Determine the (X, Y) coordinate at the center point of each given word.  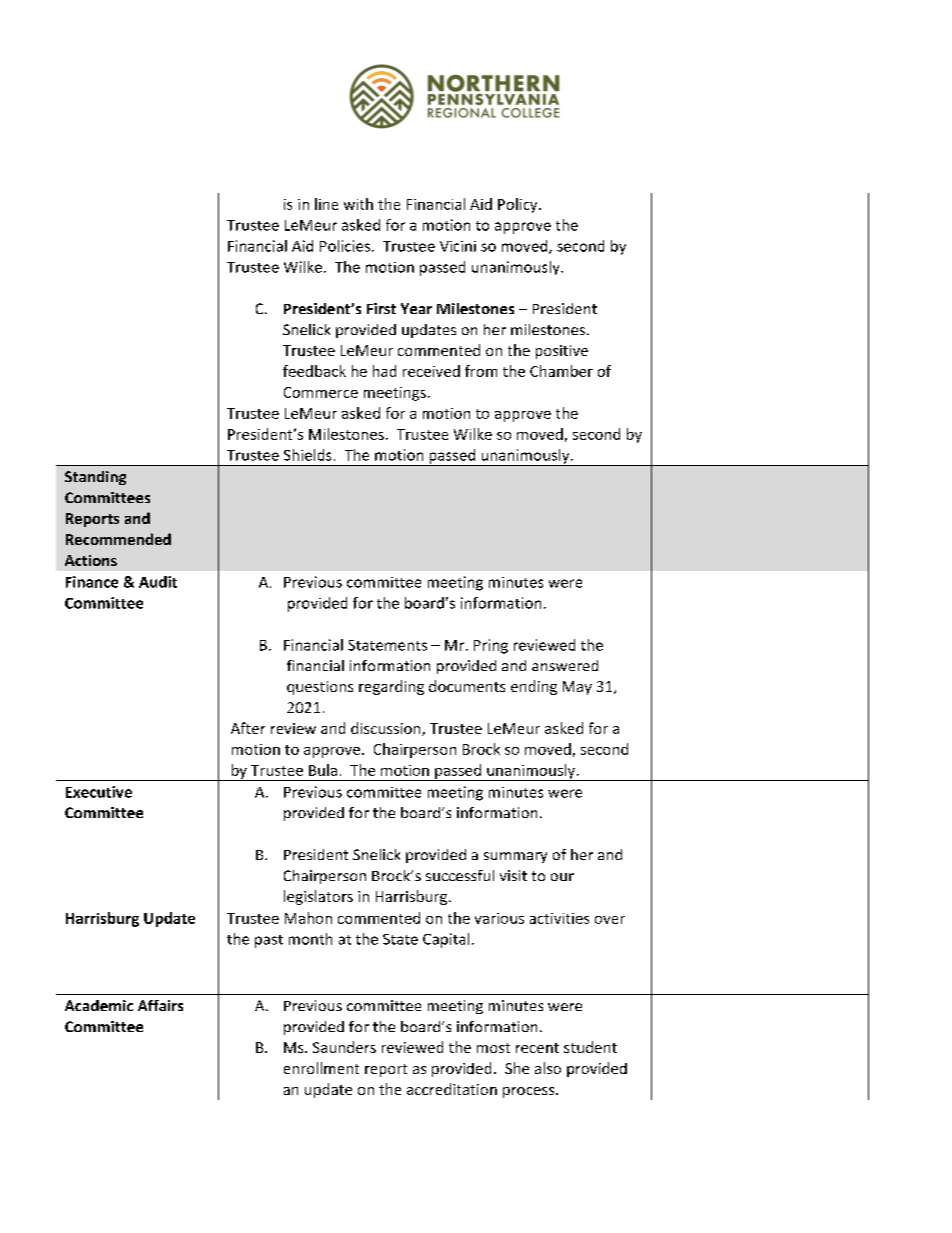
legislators (318, 897)
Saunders (344, 1047)
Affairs (160, 1005)
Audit (158, 582)
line (326, 204)
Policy (519, 205)
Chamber (561, 371)
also (548, 1068)
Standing (95, 478)
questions (320, 688)
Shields (307, 455)
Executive (99, 792)
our (562, 877)
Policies (346, 246)
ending (534, 687)
